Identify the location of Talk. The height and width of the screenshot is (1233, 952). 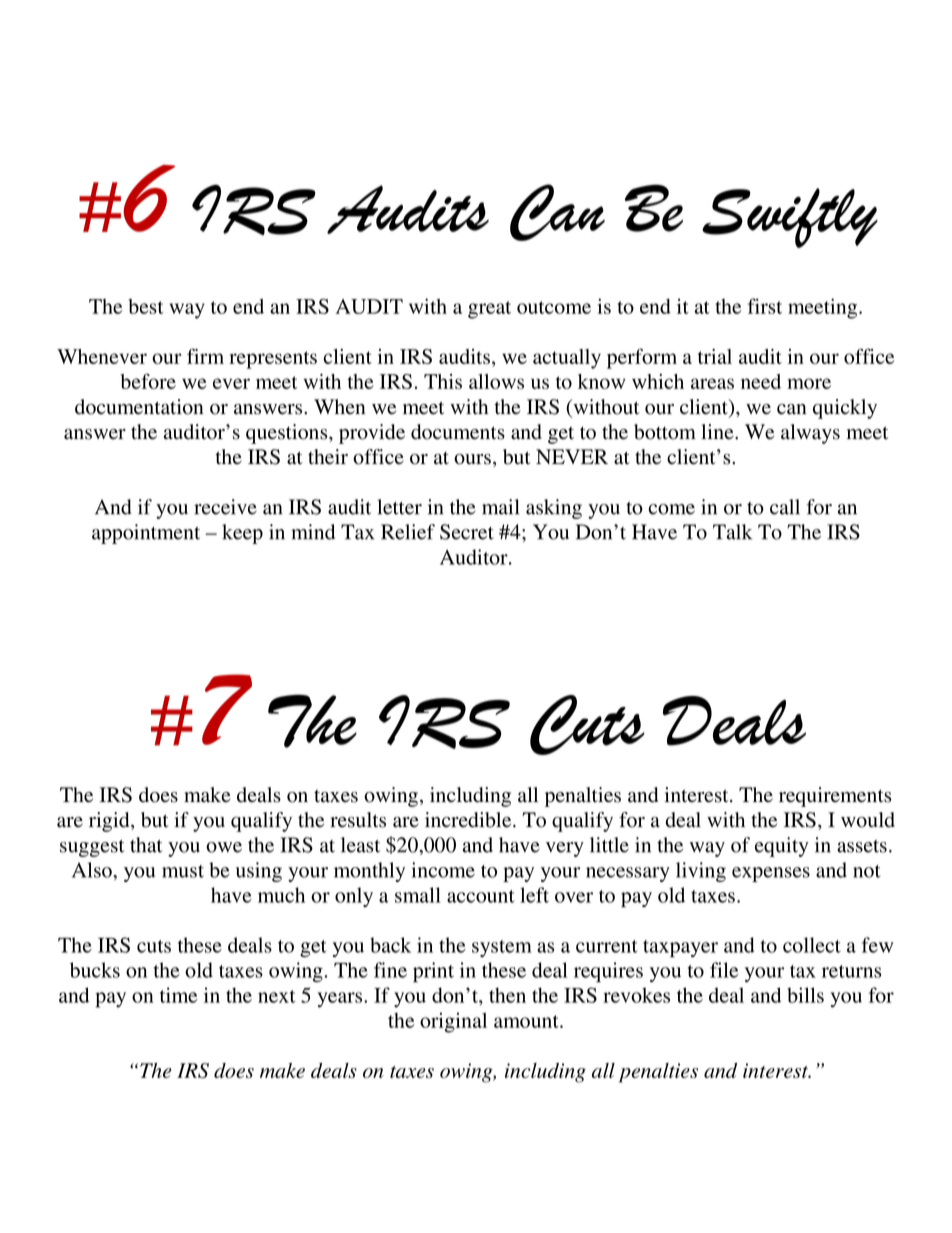
(732, 532).
